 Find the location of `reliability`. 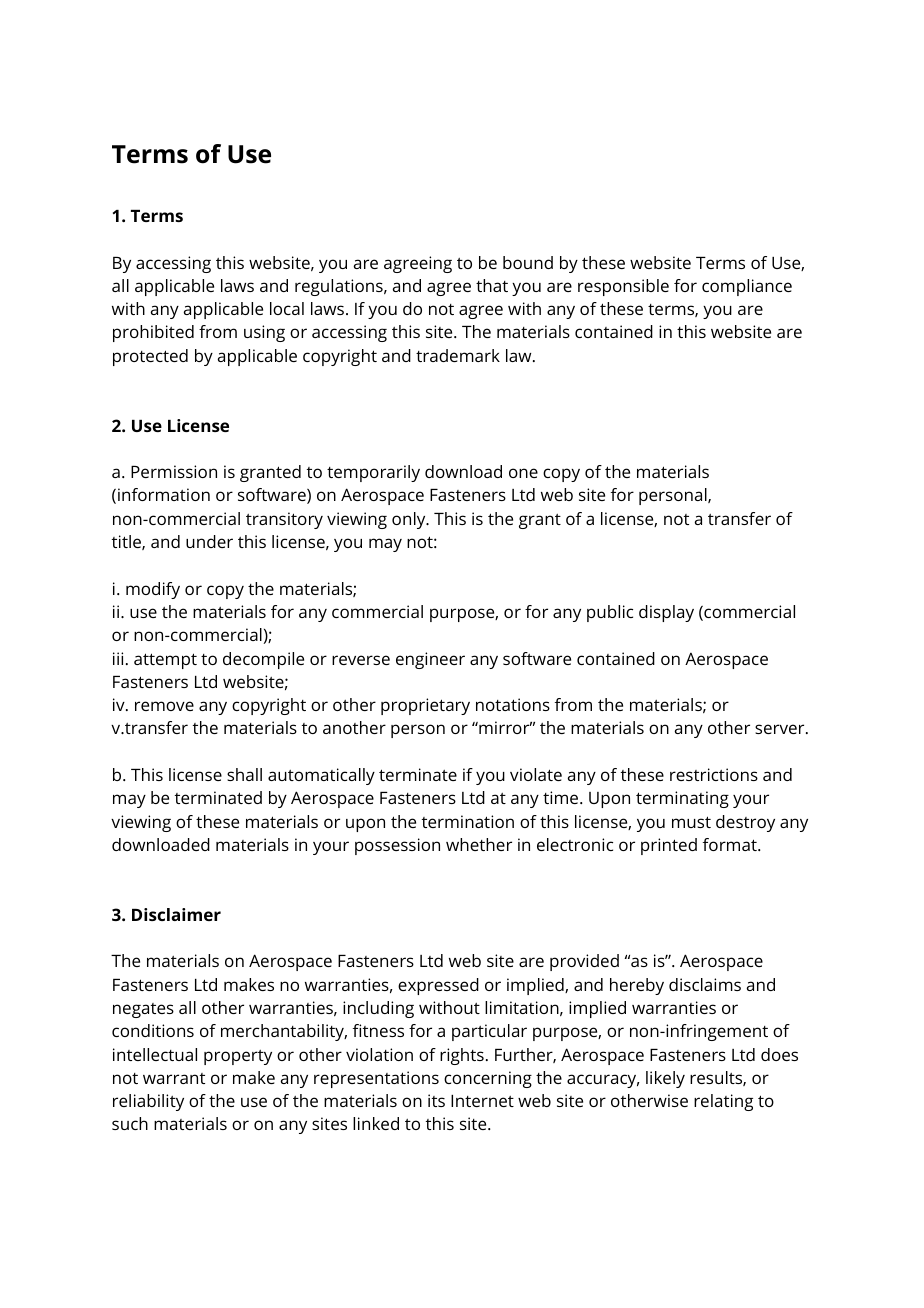

reliability is located at coordinates (148, 1102).
